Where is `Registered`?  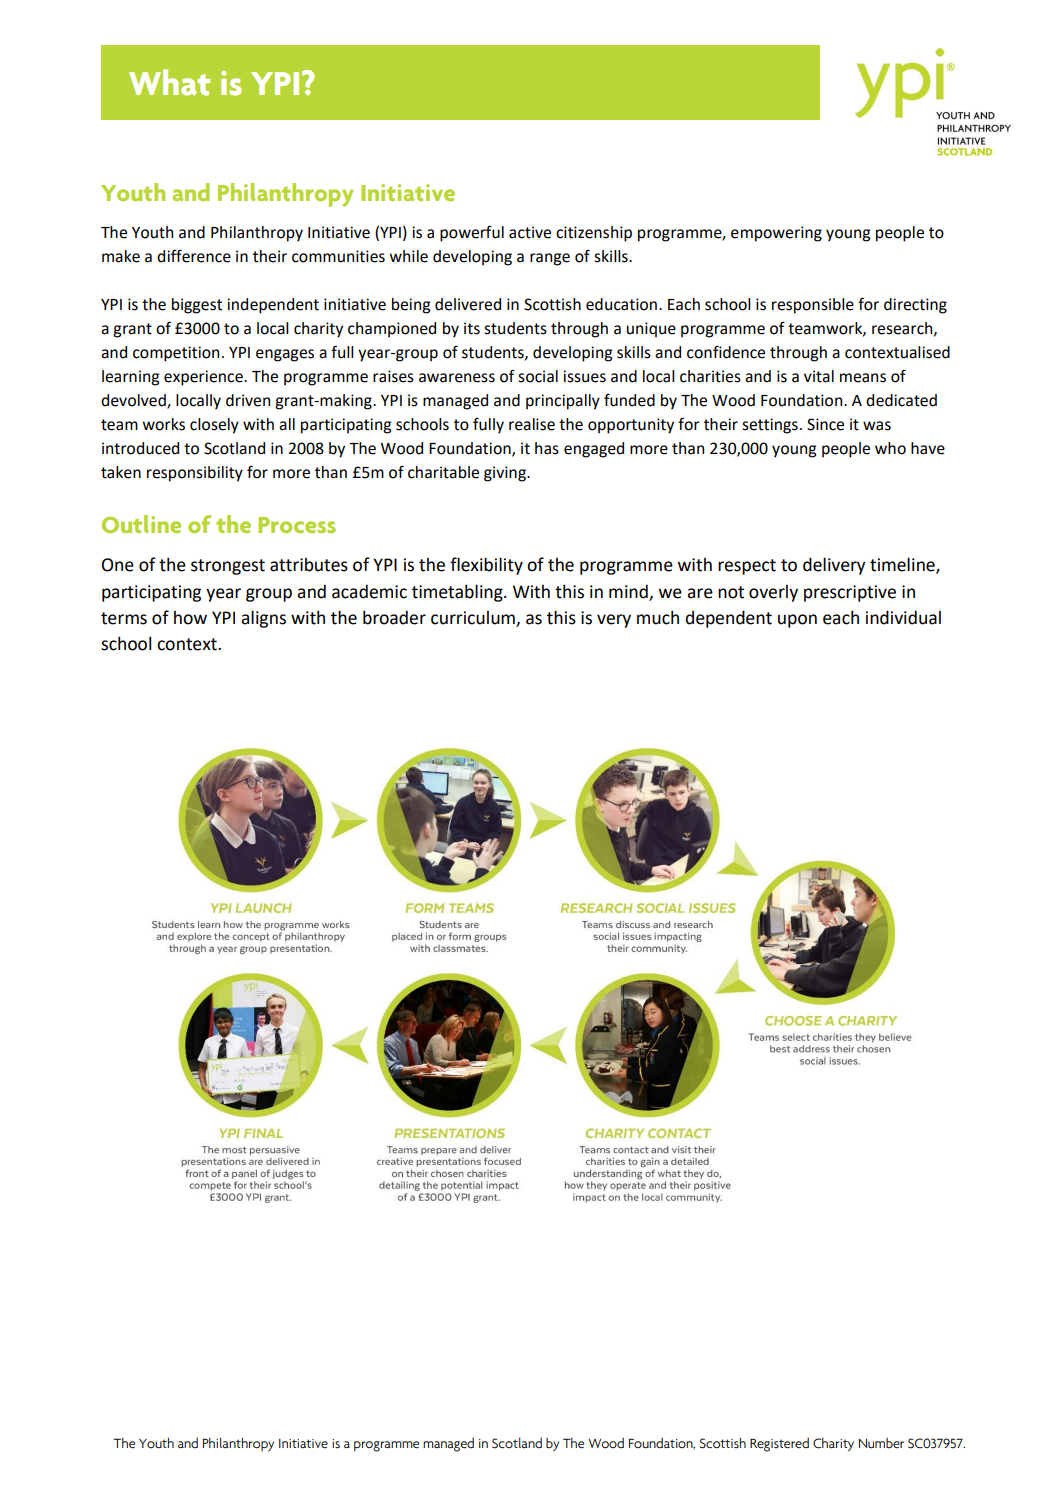
Registered is located at coordinates (779, 1444).
